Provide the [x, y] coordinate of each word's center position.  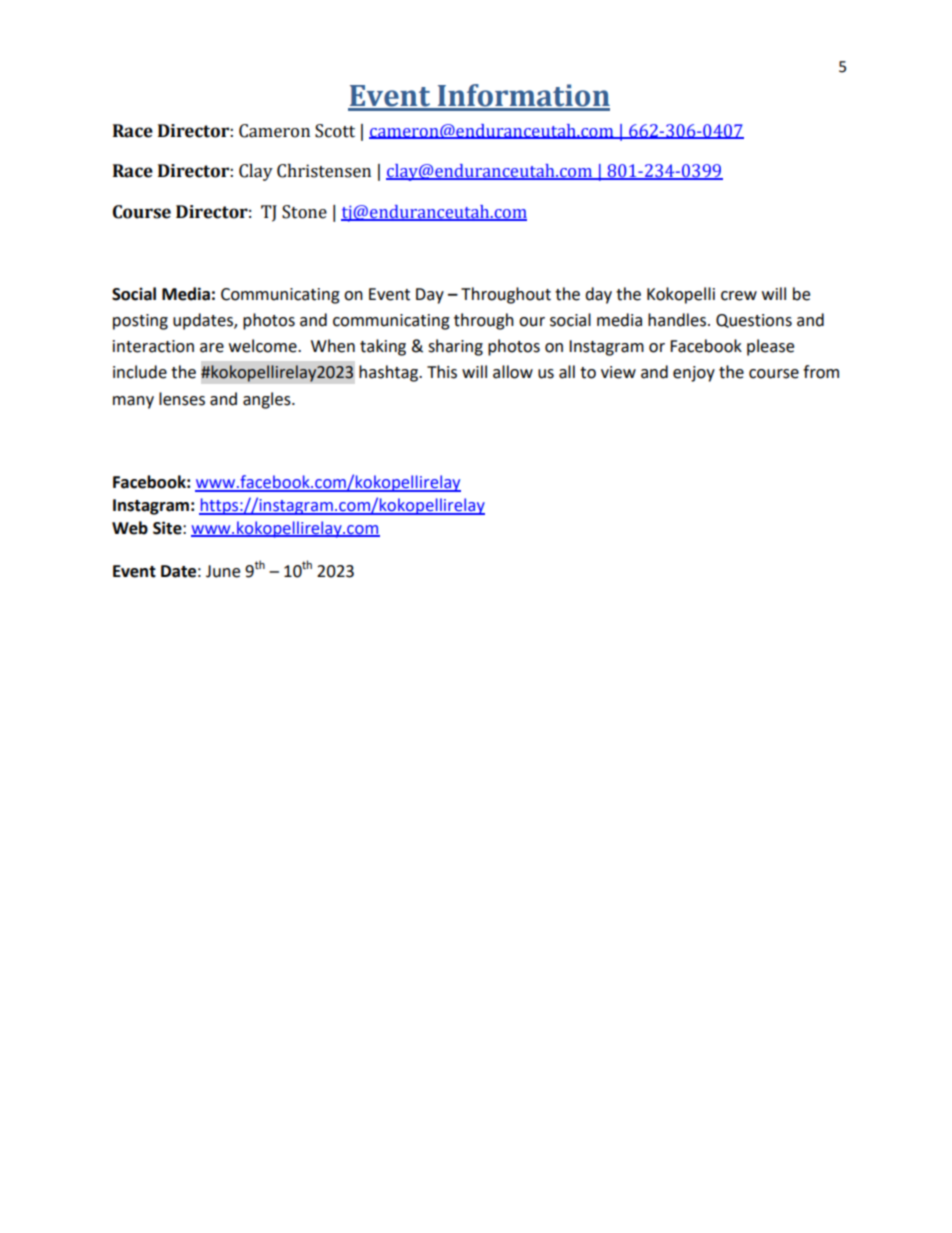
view [618, 372]
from [821, 372]
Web [130, 528]
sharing [455, 347]
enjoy [694, 374]
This [442, 372]
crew [739, 296]
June [223, 571]
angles [268, 400]
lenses [182, 399]
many [133, 402]
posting [140, 322]
